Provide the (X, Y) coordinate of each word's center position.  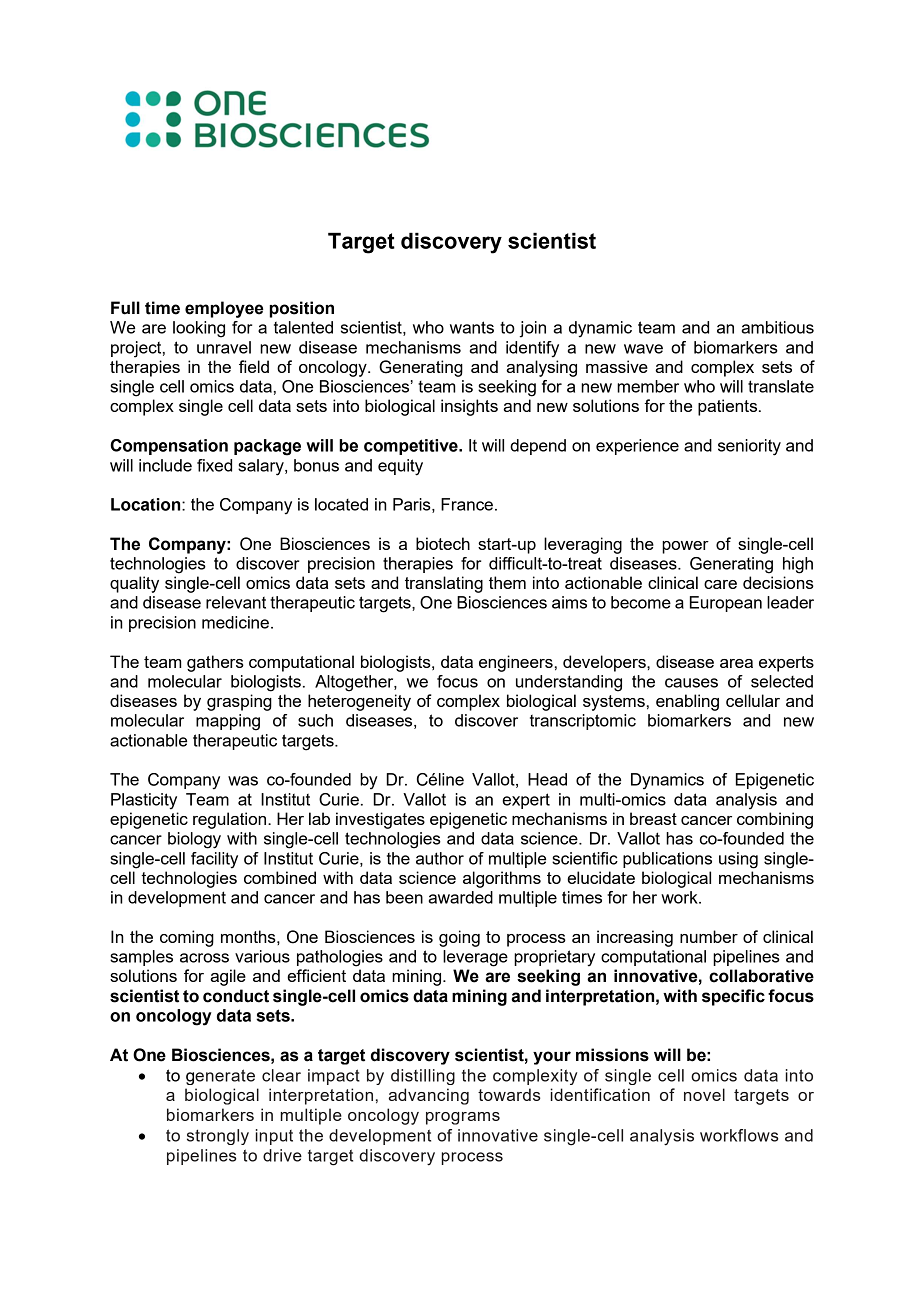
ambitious (778, 327)
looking (199, 329)
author (440, 858)
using (738, 860)
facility (214, 860)
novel (704, 1094)
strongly (218, 1137)
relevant (236, 602)
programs (463, 1118)
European (726, 604)
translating (444, 584)
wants (472, 327)
